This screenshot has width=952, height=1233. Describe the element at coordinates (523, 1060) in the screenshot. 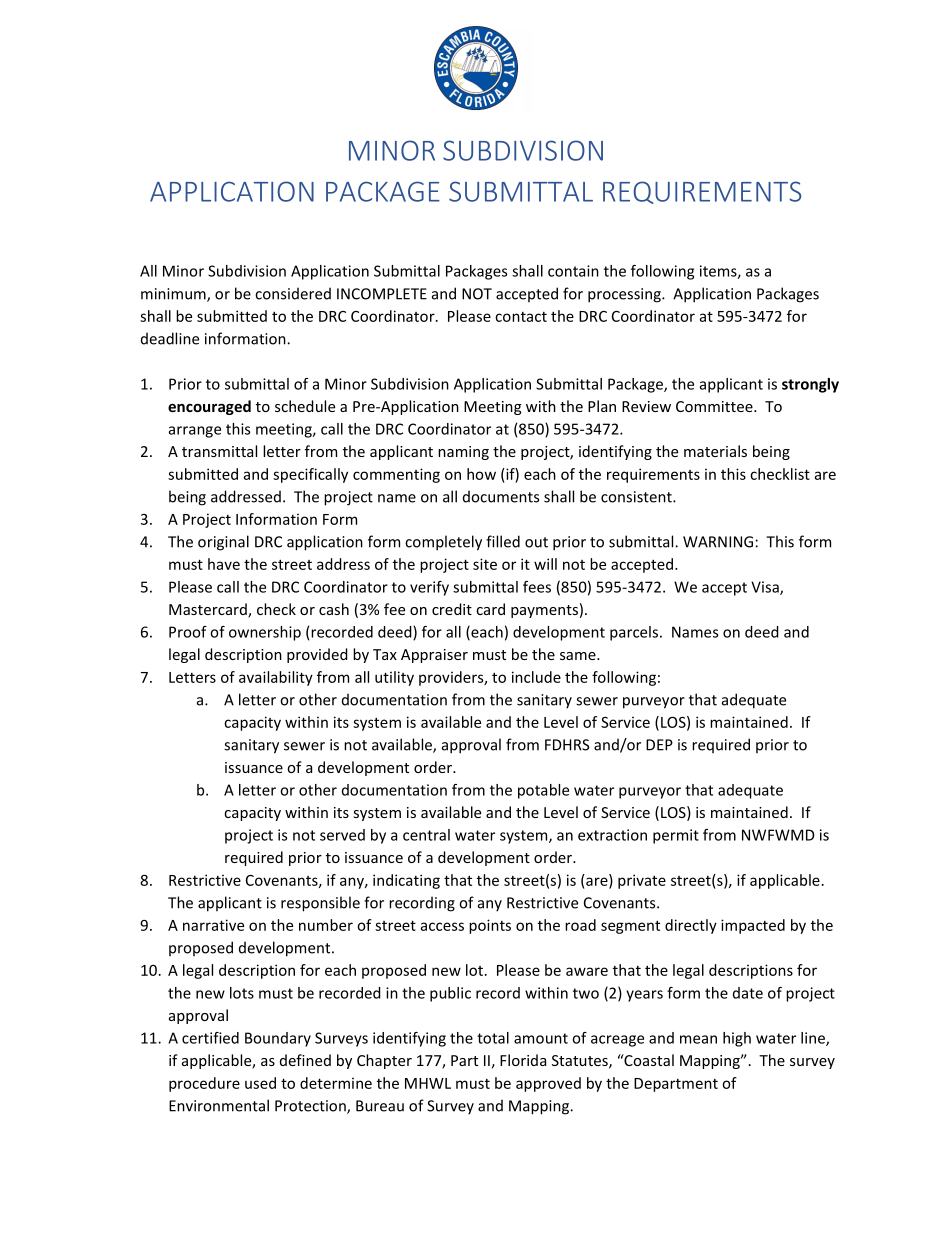

I see `Florida` at that location.
